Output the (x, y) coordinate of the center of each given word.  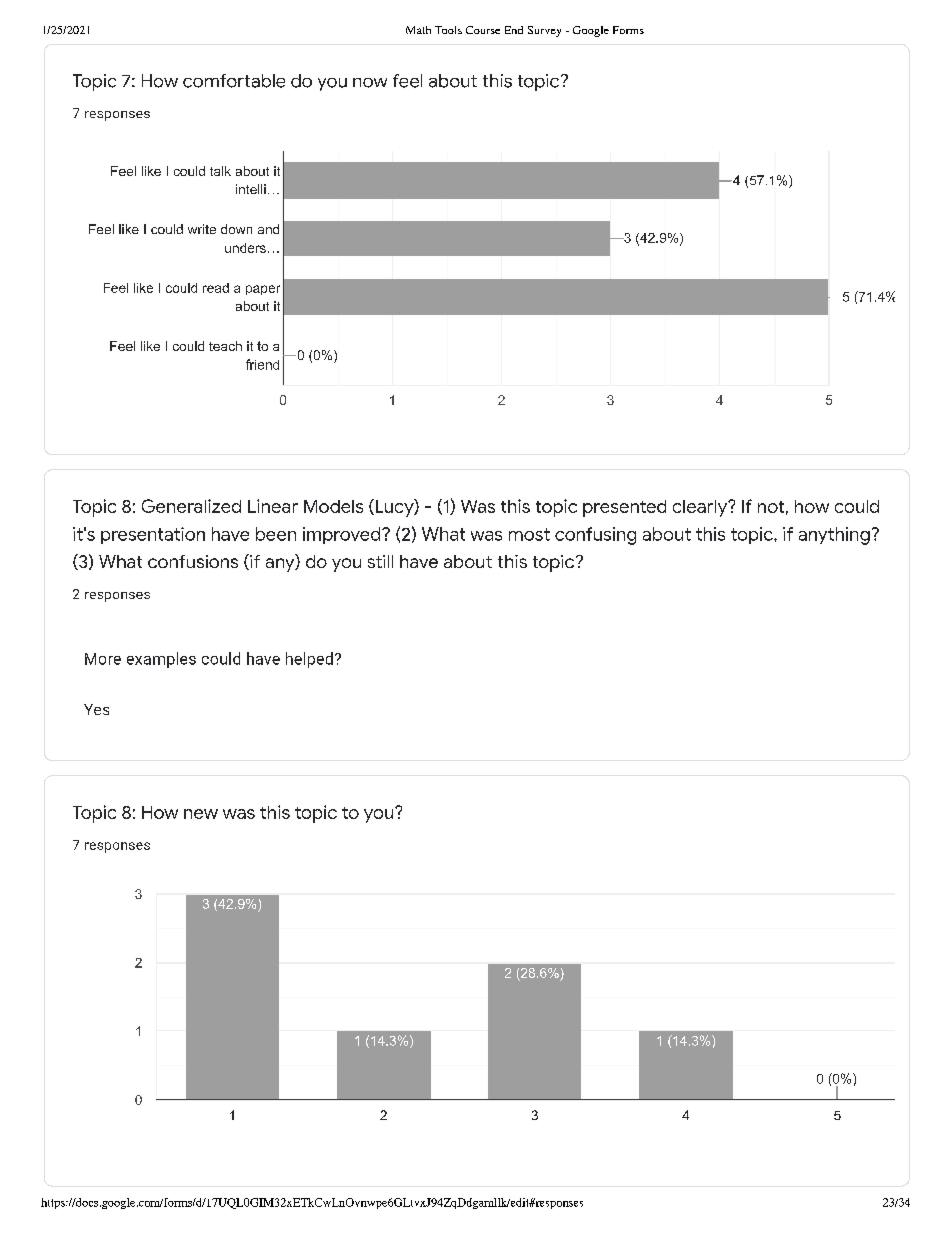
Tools (448, 30)
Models (333, 506)
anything (834, 536)
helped (309, 660)
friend (262, 364)
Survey (544, 31)
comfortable (234, 81)
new (201, 814)
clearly (701, 508)
